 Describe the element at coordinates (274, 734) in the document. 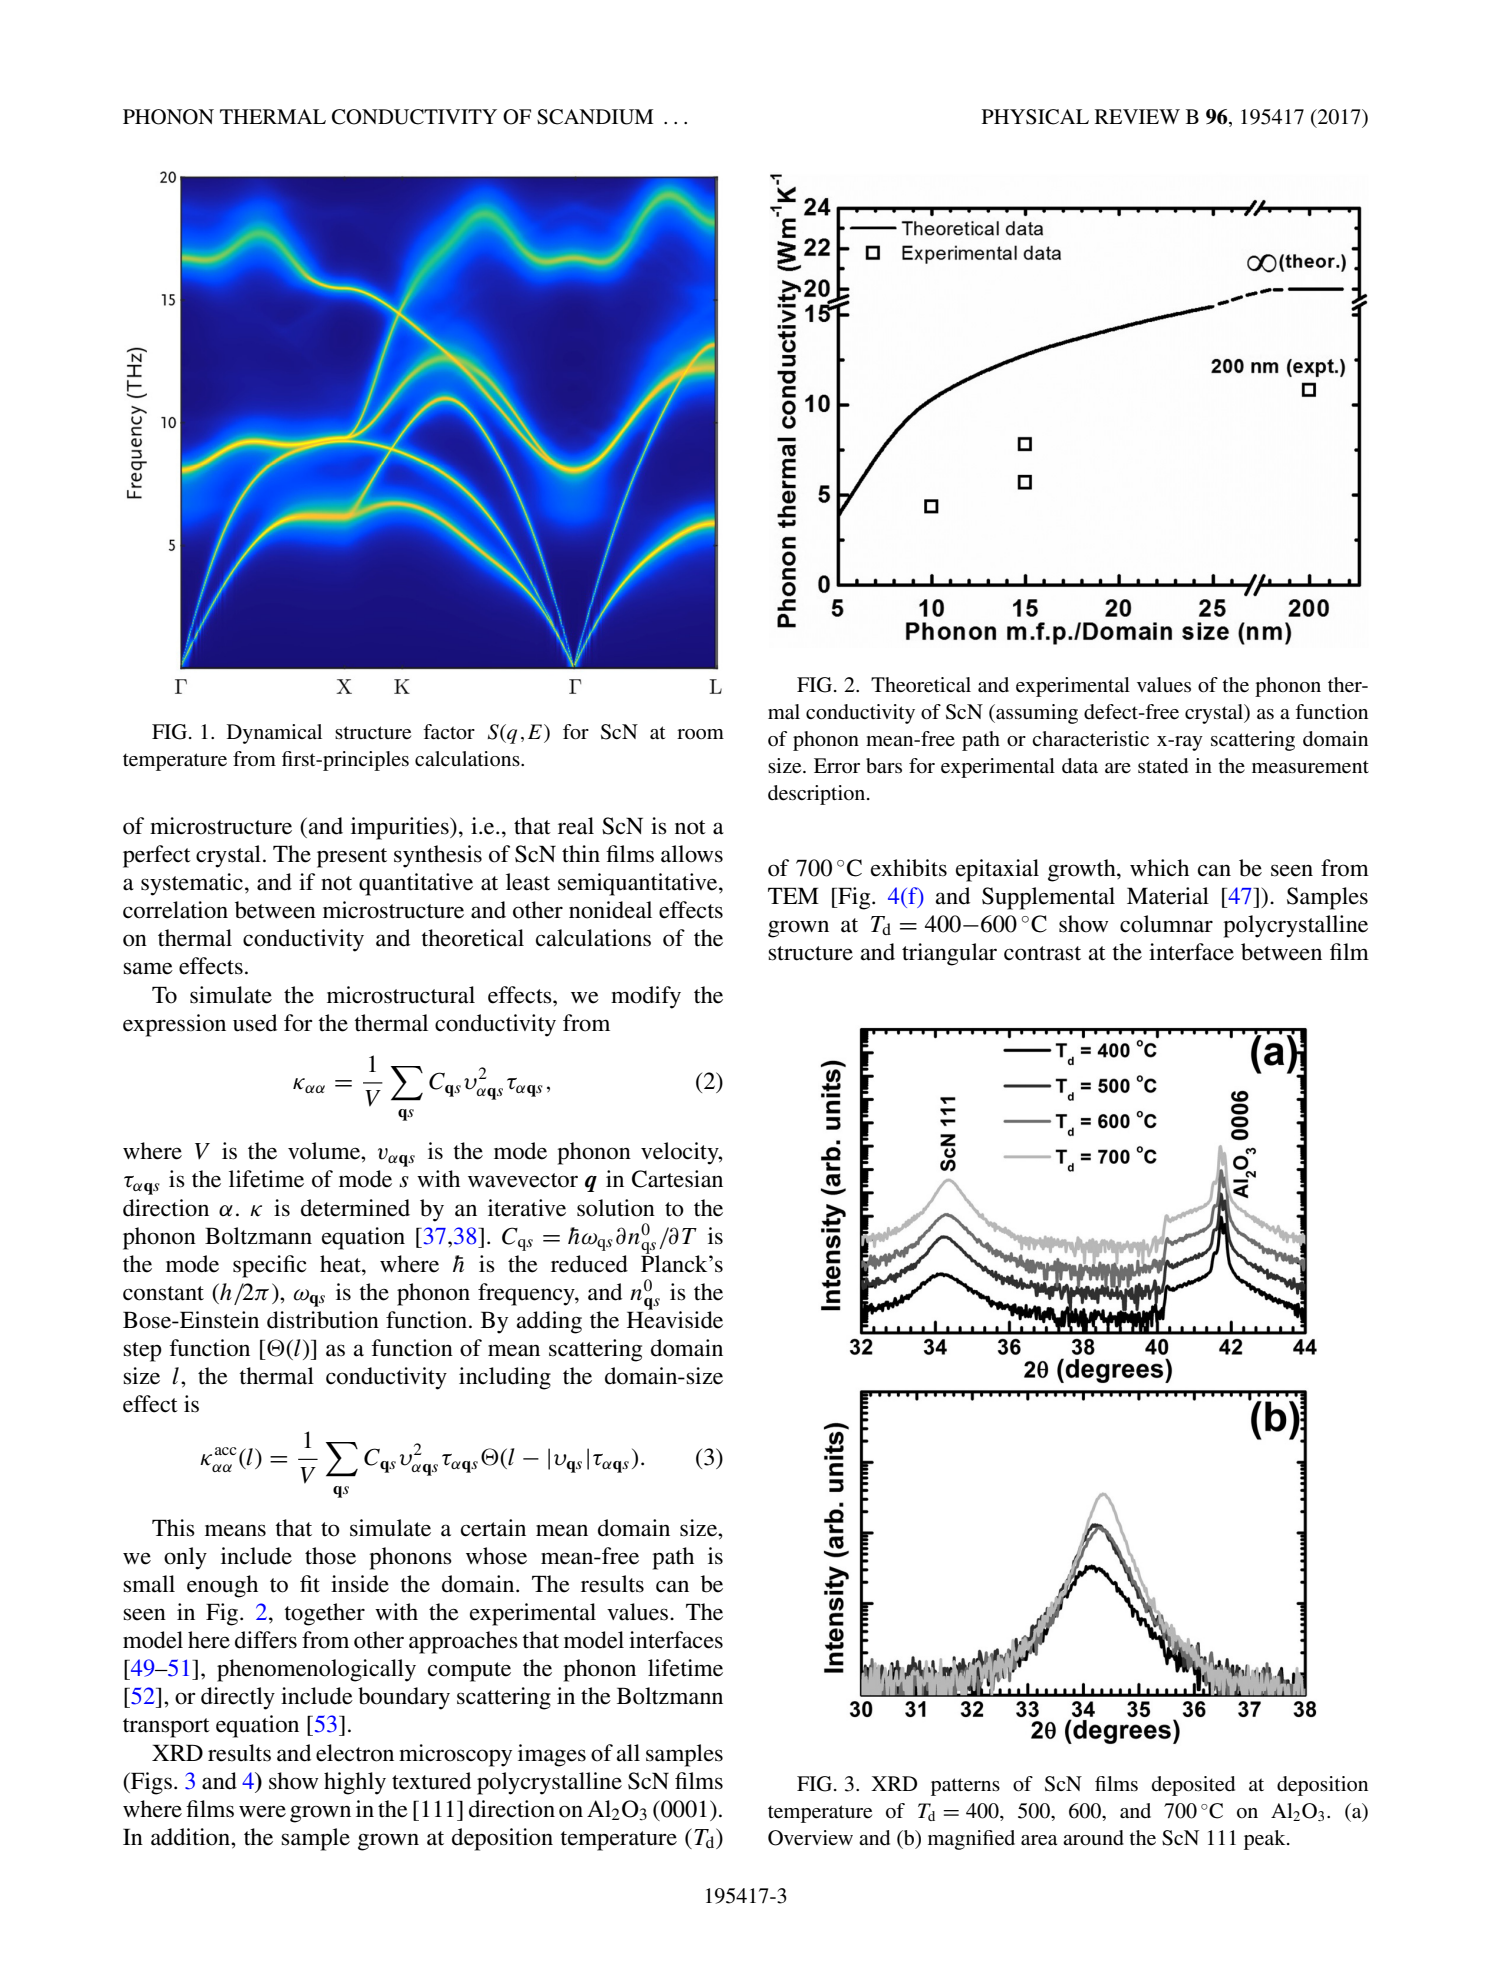

I see `Dynamical` at that location.
